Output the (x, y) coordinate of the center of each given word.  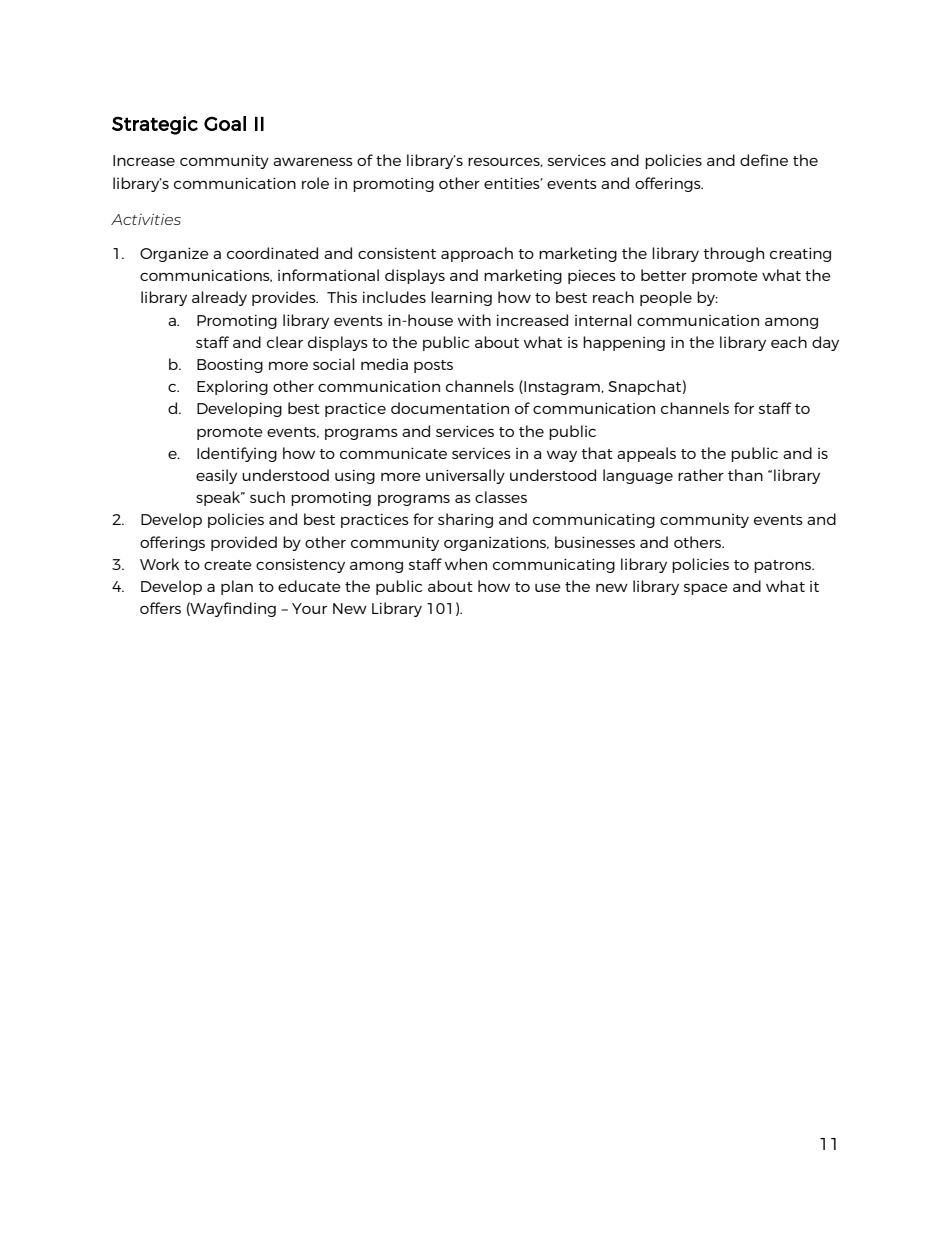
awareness (313, 161)
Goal (225, 123)
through (734, 254)
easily (216, 476)
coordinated (272, 253)
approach (477, 254)
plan (237, 587)
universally (465, 476)
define (764, 160)
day (825, 343)
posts (433, 366)
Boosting (230, 366)
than (745, 475)
